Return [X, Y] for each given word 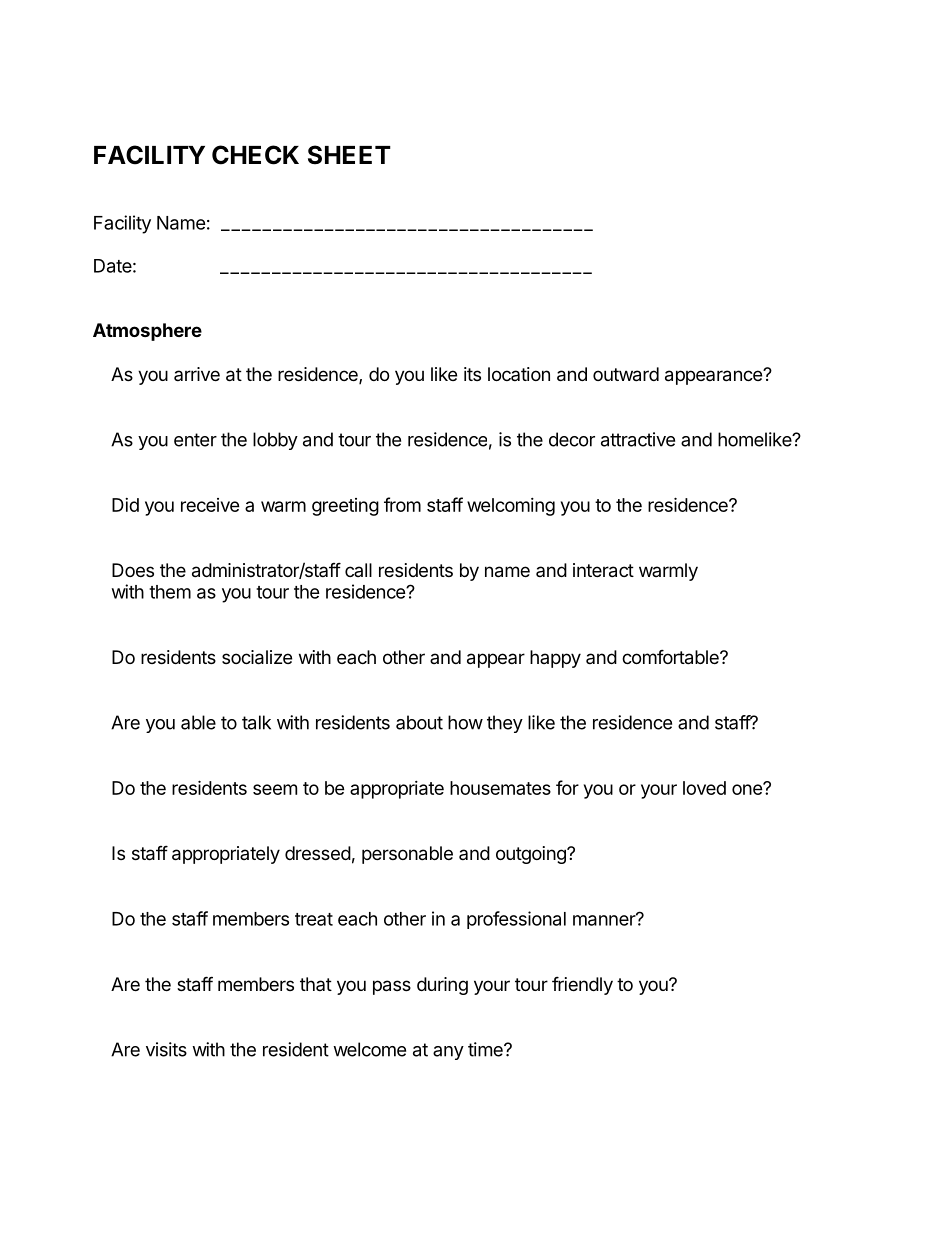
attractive [638, 439]
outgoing [532, 855]
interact [603, 570]
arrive [197, 374]
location [519, 374]
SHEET [349, 155]
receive [210, 505]
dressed [318, 853]
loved [704, 788]
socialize [257, 657]
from [402, 504]
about [419, 722]
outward [626, 374]
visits [166, 1049]
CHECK [255, 155]
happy [555, 659]
